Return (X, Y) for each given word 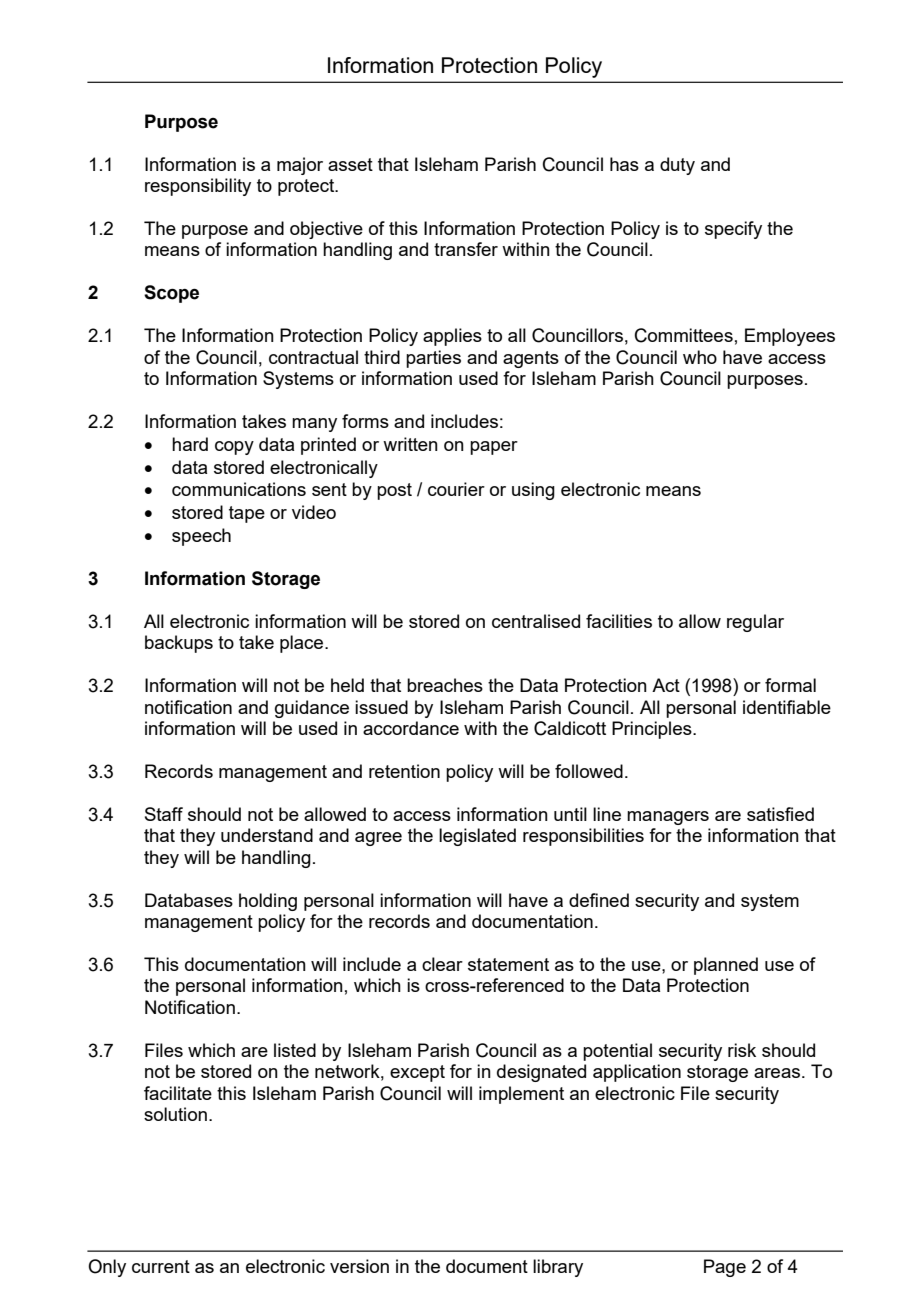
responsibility (198, 187)
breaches (445, 685)
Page (725, 1268)
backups (179, 644)
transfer (466, 249)
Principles (653, 730)
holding (268, 902)
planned (726, 966)
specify (733, 230)
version (359, 1266)
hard (190, 444)
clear (442, 964)
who (700, 357)
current (161, 1266)
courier (456, 489)
